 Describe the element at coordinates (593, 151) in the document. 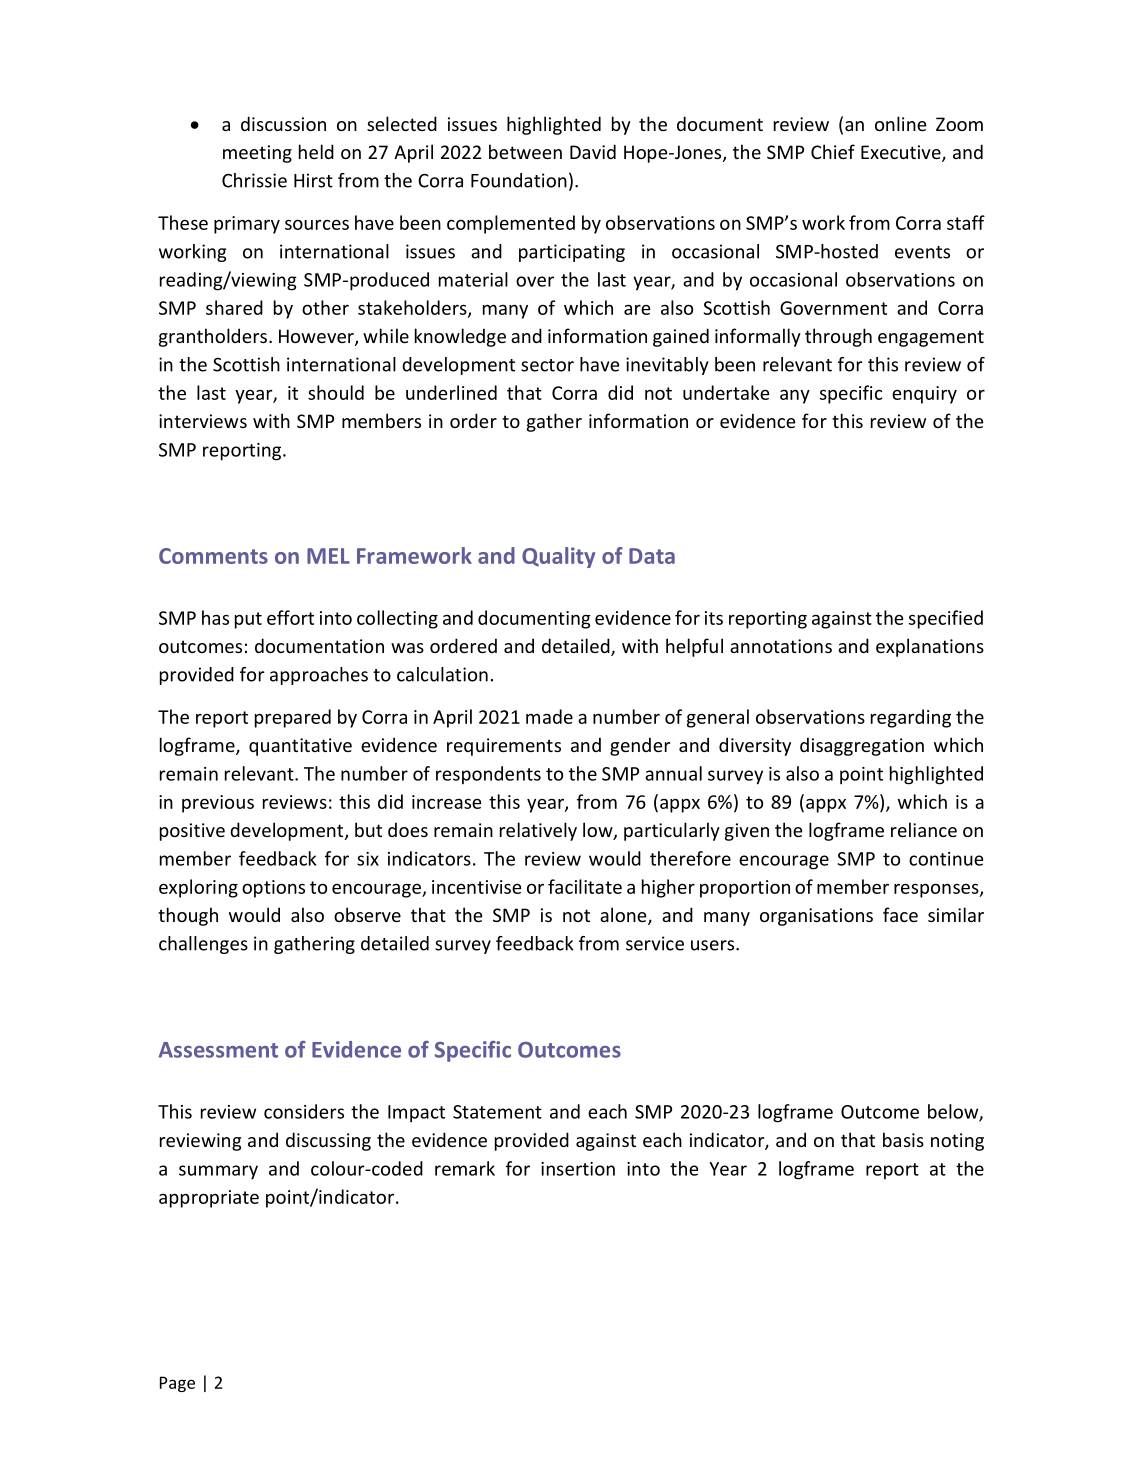

I see `David` at that location.
